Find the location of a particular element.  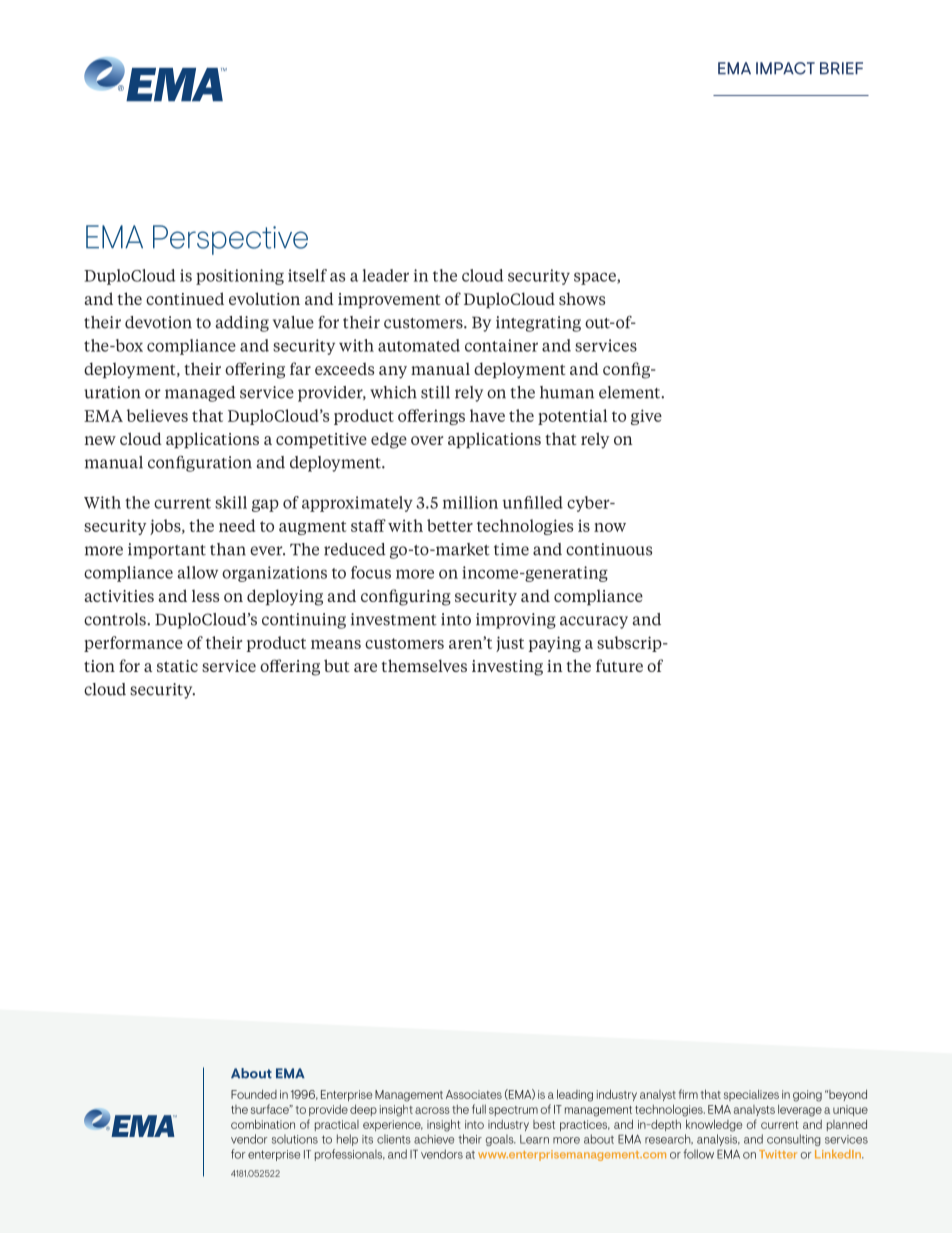

full is located at coordinates (479, 1109).
